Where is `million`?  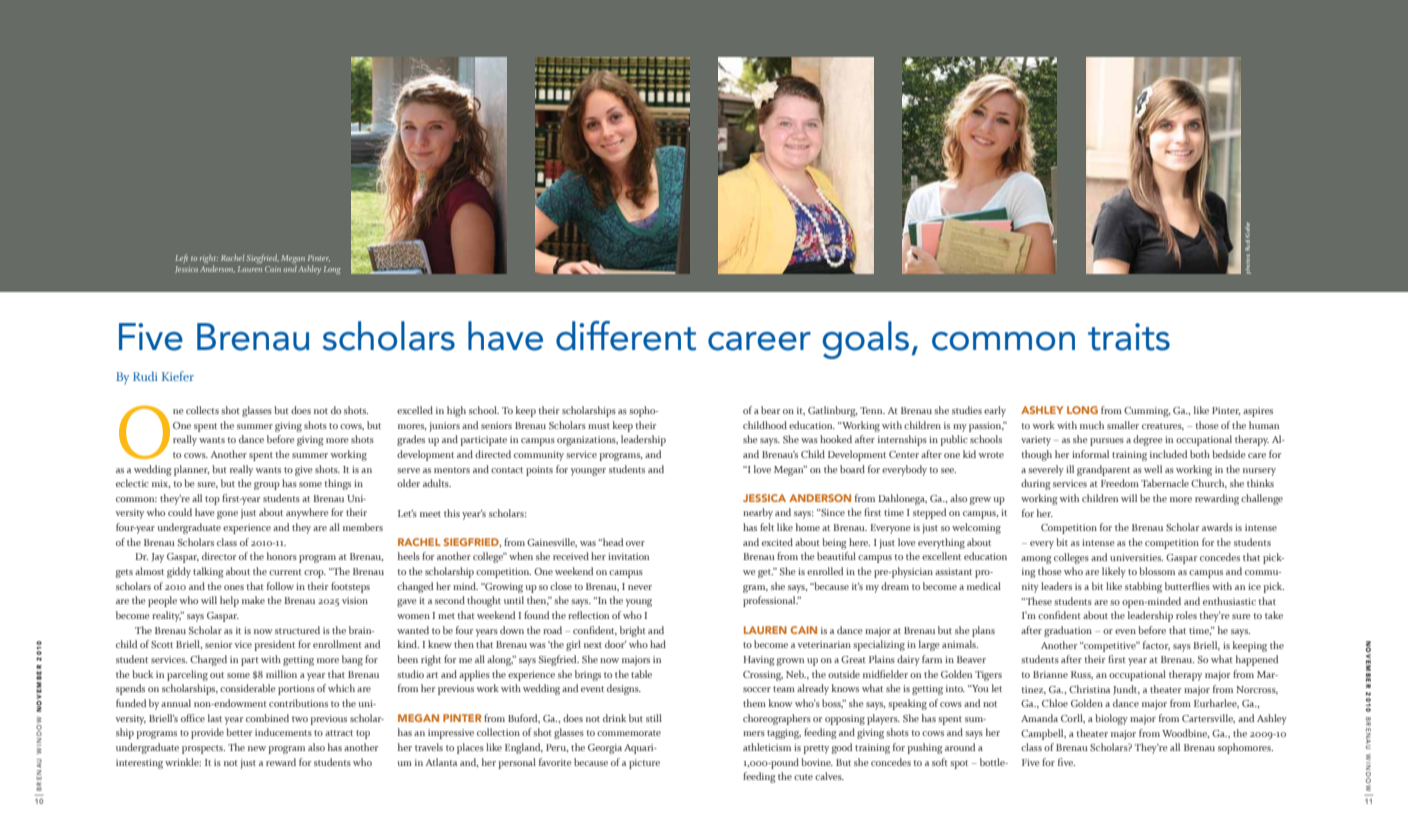 million is located at coordinates (281, 674).
